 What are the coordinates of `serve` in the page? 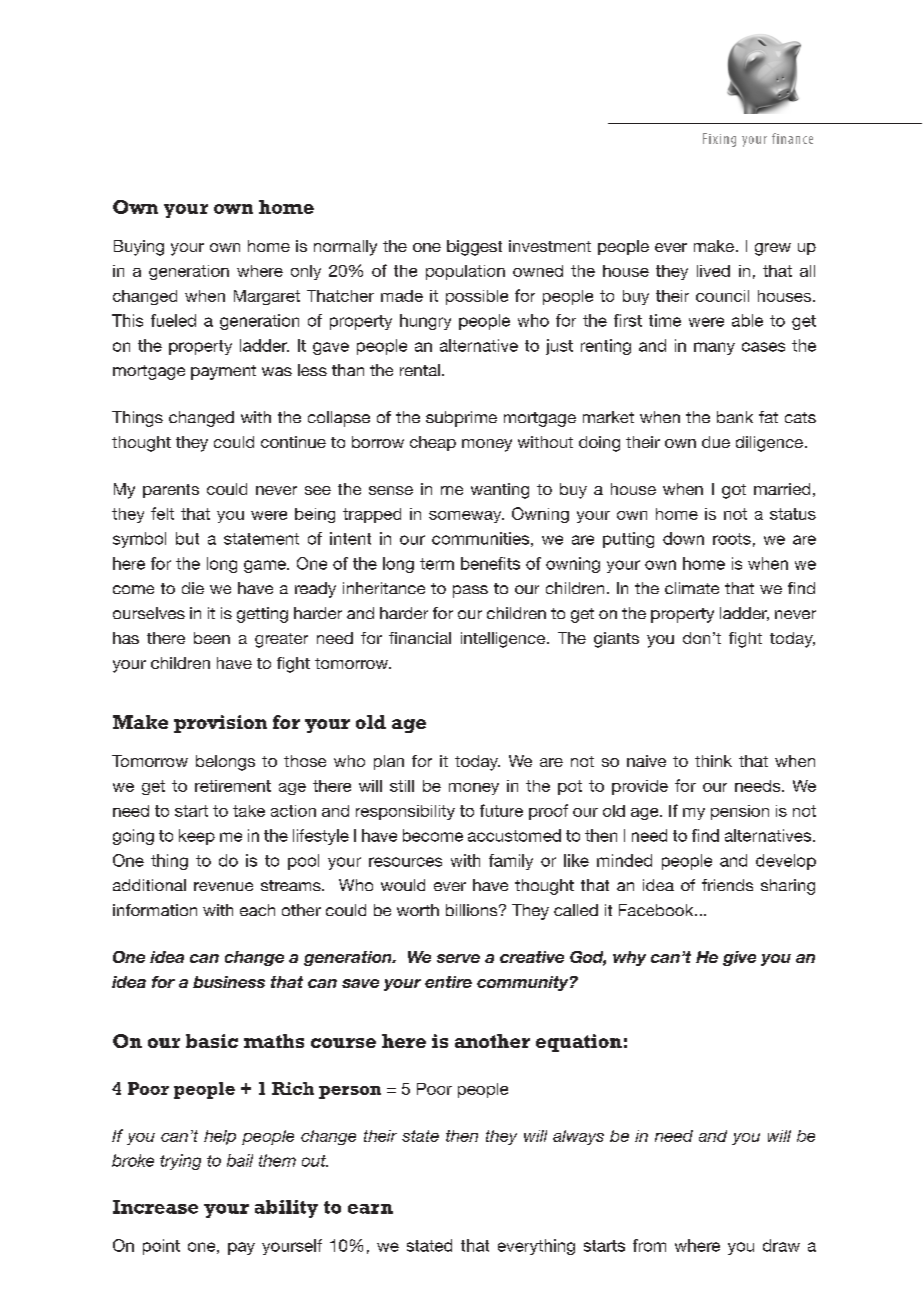 It's located at (458, 958).
